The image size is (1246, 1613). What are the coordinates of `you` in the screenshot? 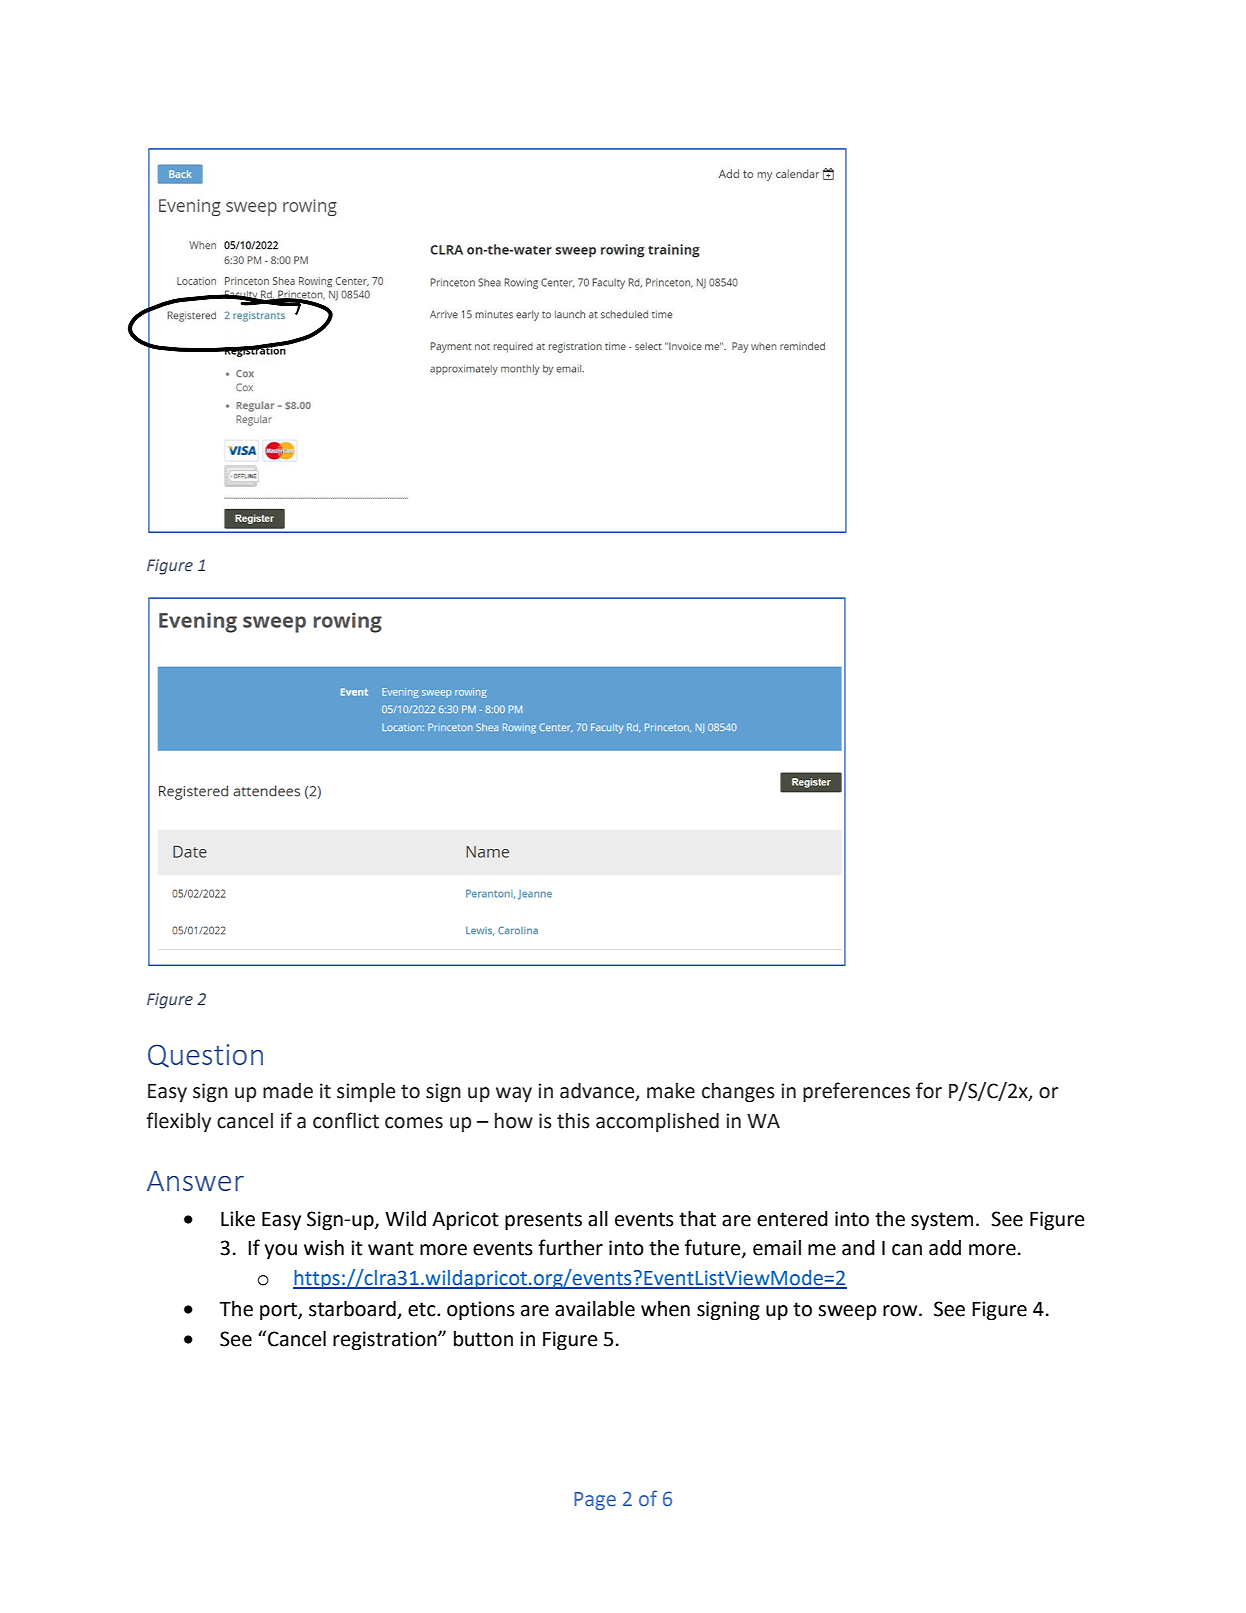 It's located at (280, 1251).
